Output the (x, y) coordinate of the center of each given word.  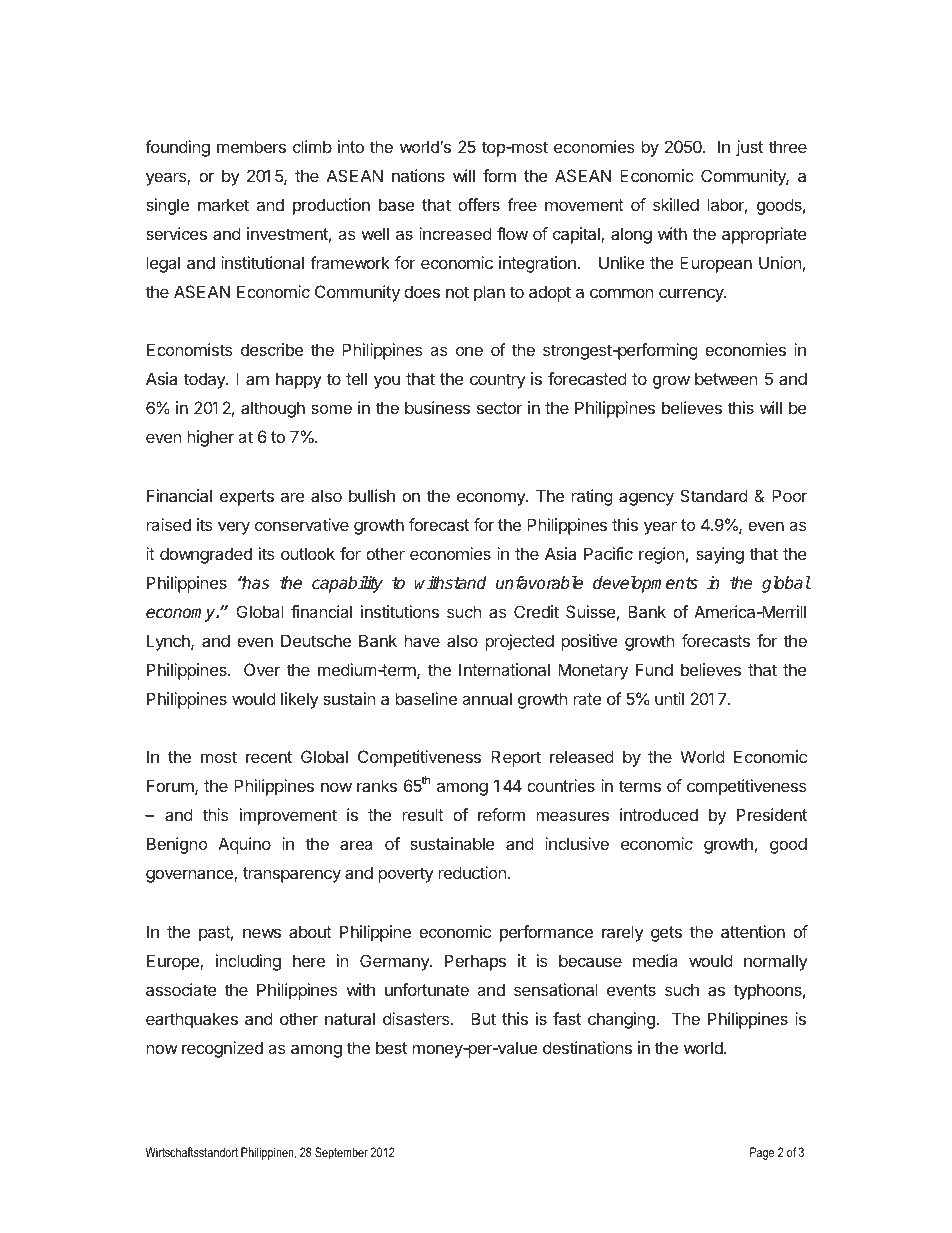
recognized (222, 1049)
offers (479, 204)
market (223, 204)
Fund (654, 669)
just (749, 148)
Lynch (169, 642)
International (504, 669)
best (391, 1047)
